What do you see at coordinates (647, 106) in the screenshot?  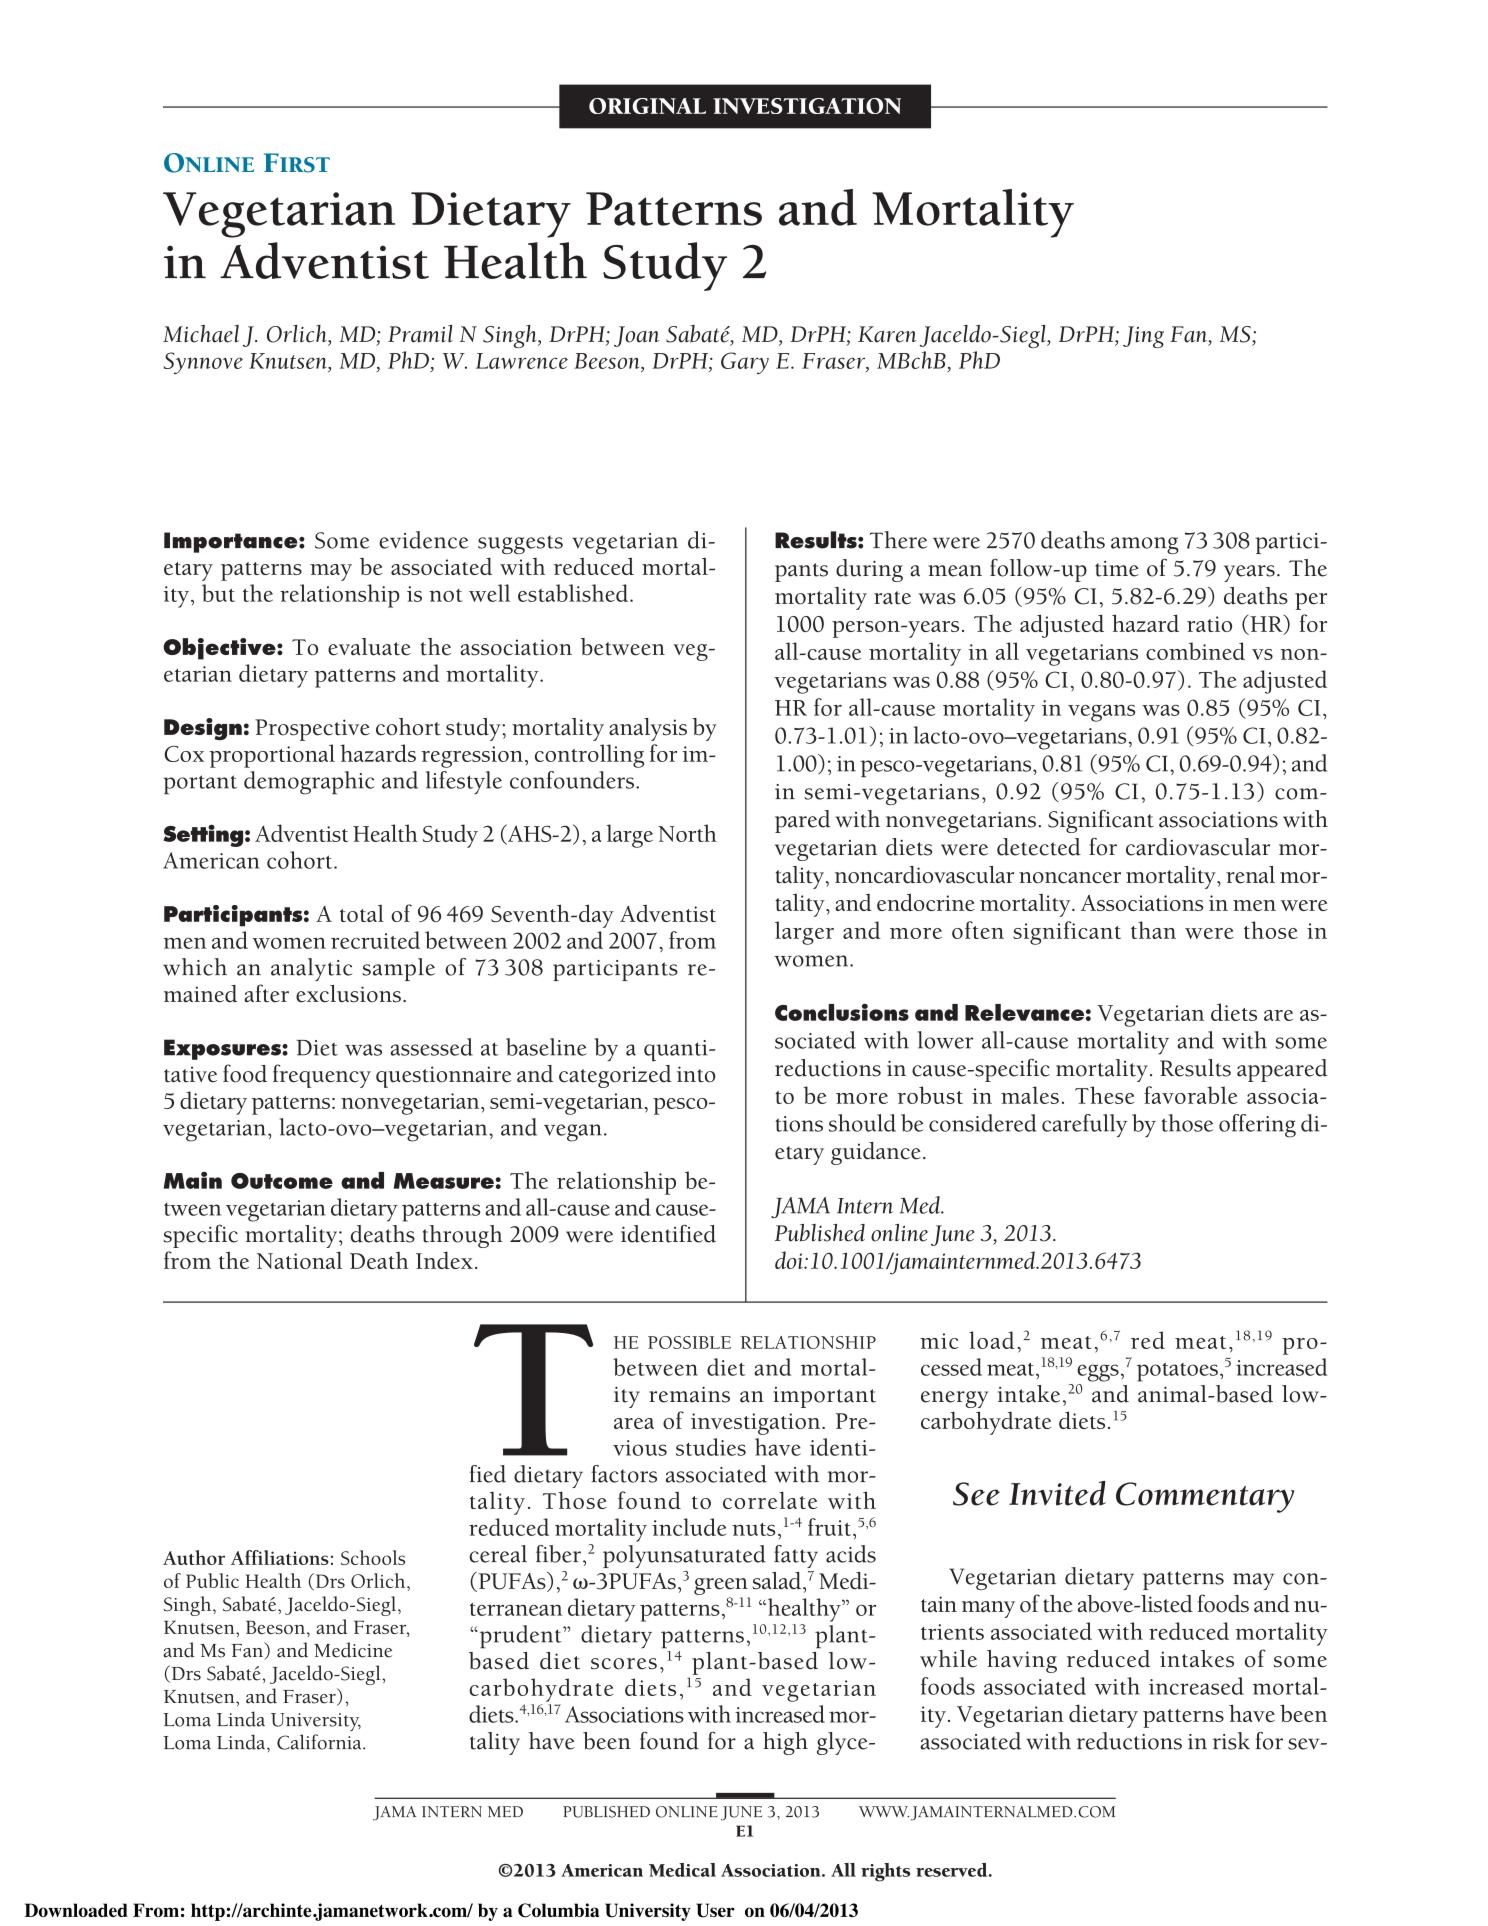 I see `ORIGINAL` at bounding box center [647, 106].
